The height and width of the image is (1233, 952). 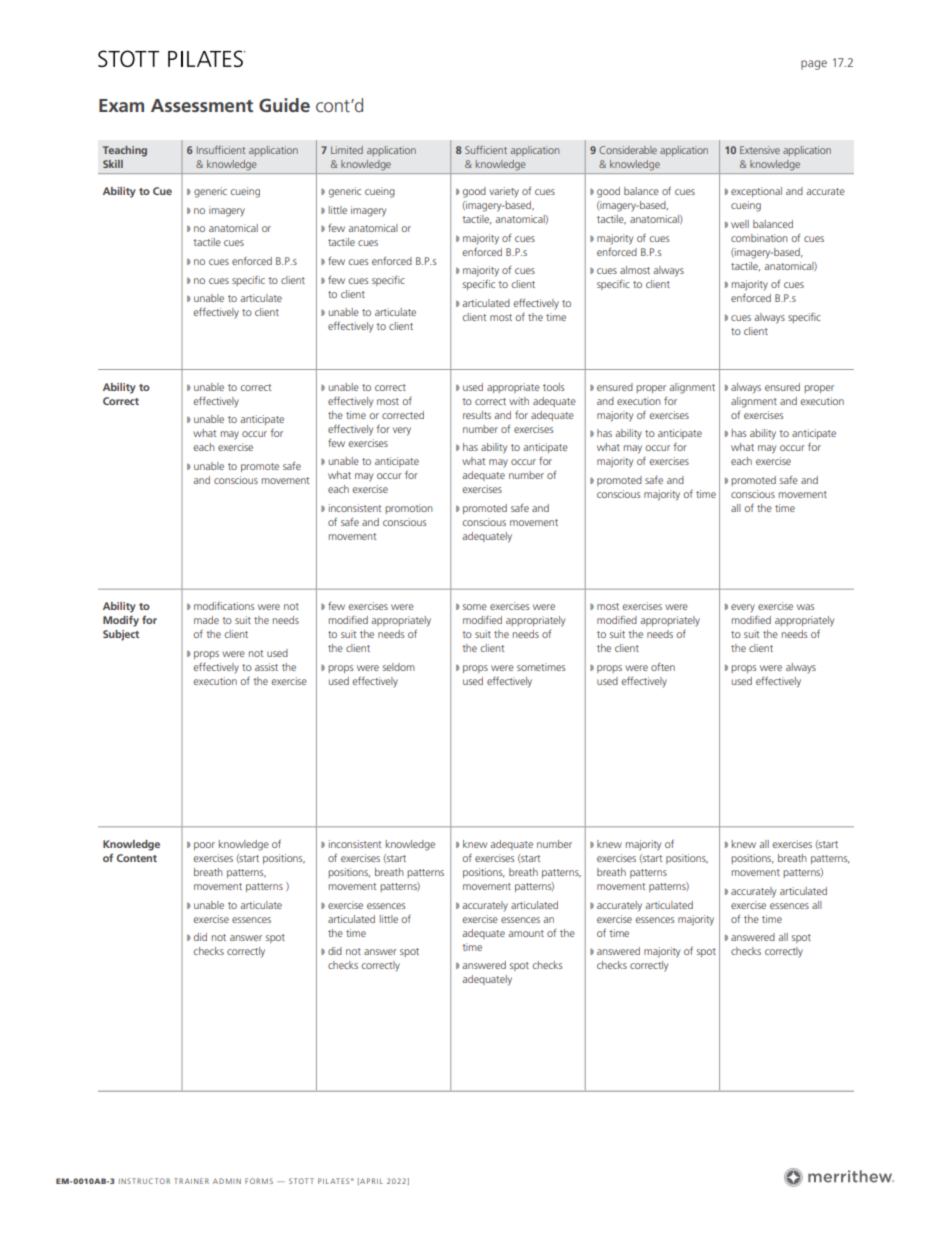 I want to click on poor, so click(x=204, y=846).
